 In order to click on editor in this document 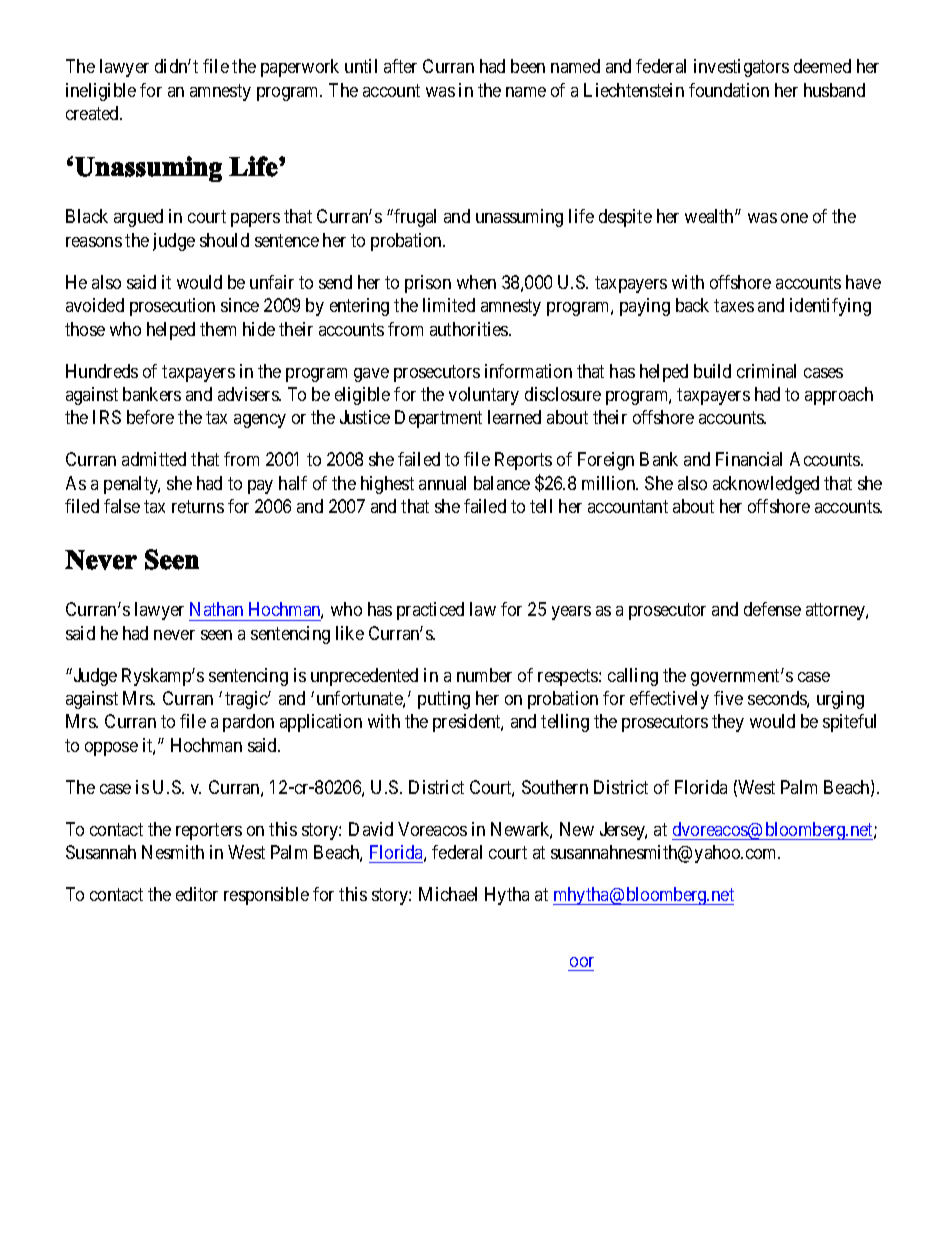, I will do `click(197, 894)`.
